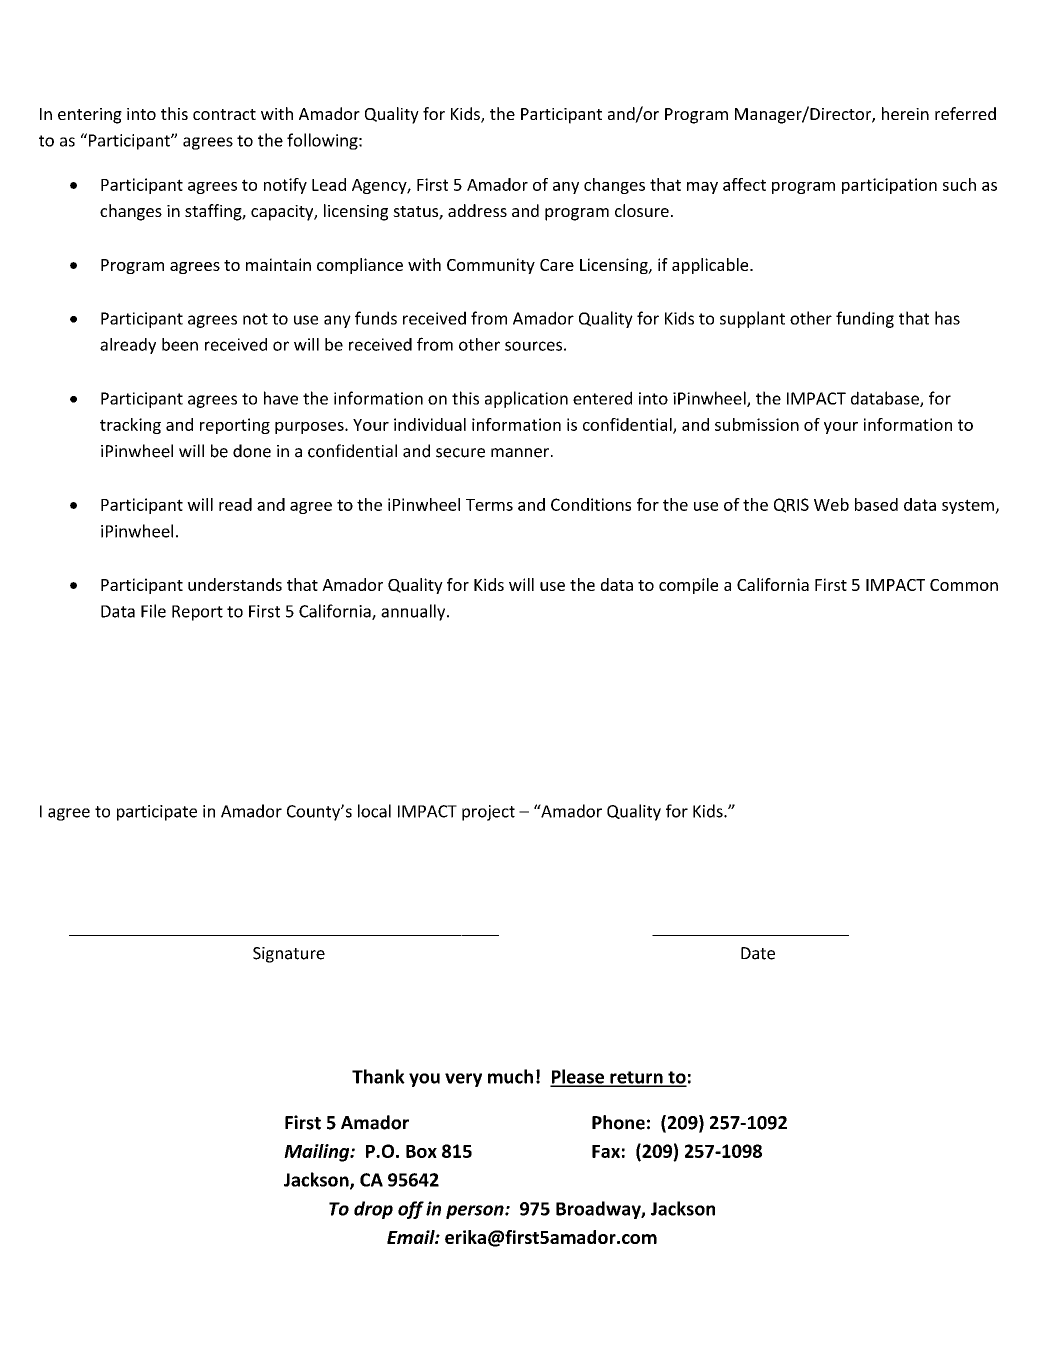 Image resolution: width=1044 pixels, height=1351 pixels. What do you see at coordinates (318, 1153) in the page?
I see `Mailing` at bounding box center [318, 1153].
